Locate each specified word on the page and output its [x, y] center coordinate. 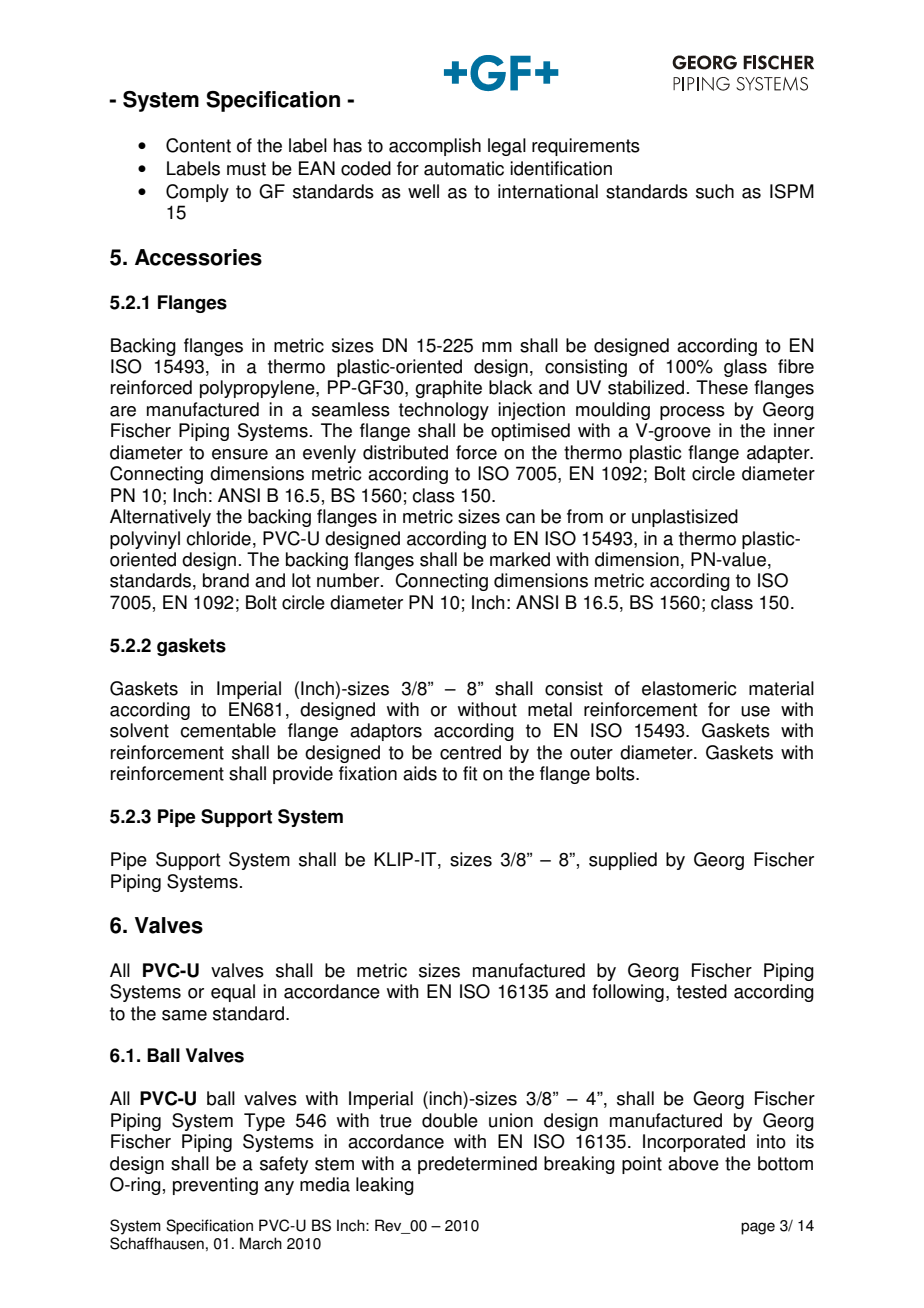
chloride [218, 538]
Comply [197, 193]
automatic [464, 168]
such [715, 191]
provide [303, 775]
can [520, 518]
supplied [623, 861]
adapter [779, 454]
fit [470, 773]
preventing [215, 1186]
